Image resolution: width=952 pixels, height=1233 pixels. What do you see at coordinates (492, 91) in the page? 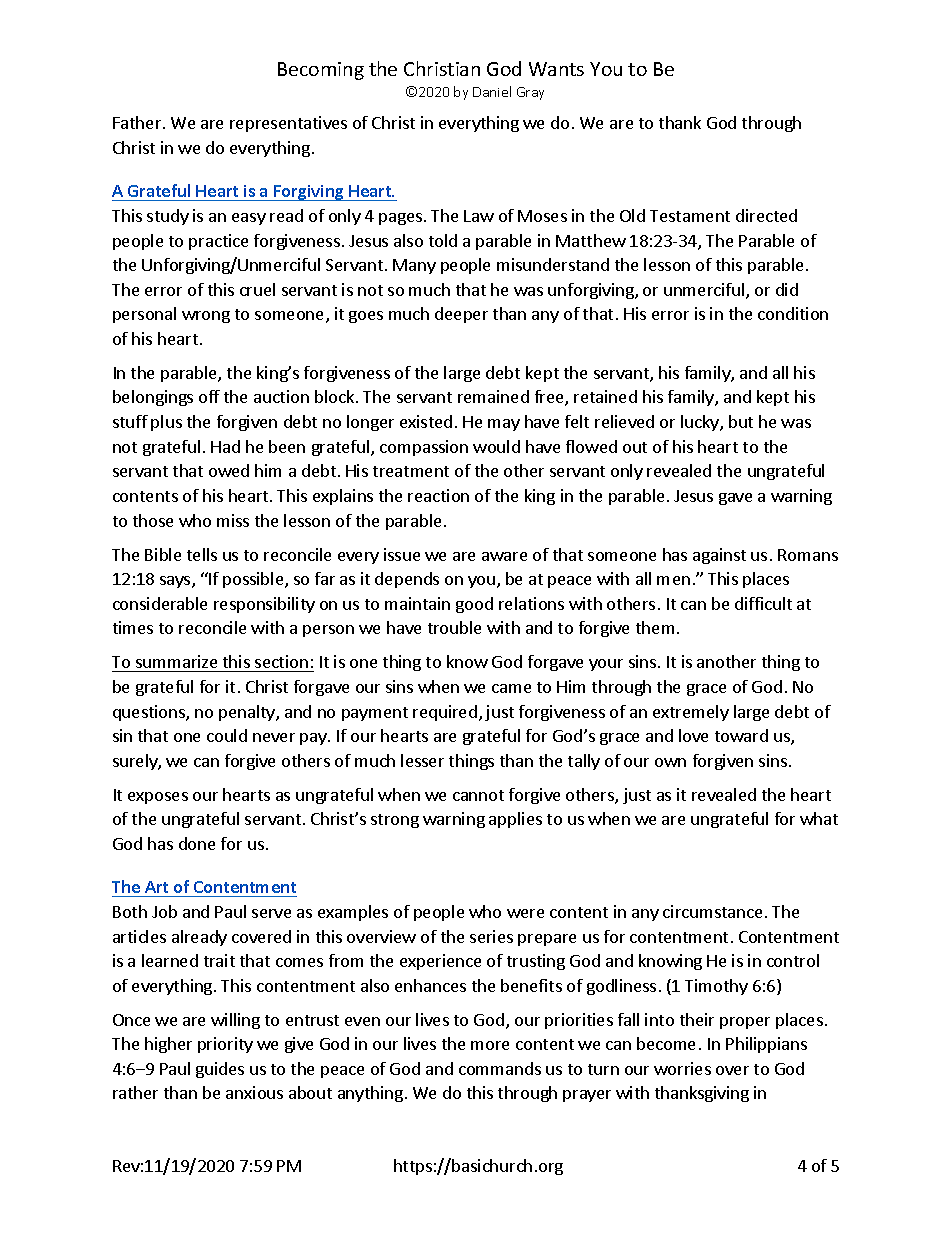
I see `Daniel` at bounding box center [492, 91].
